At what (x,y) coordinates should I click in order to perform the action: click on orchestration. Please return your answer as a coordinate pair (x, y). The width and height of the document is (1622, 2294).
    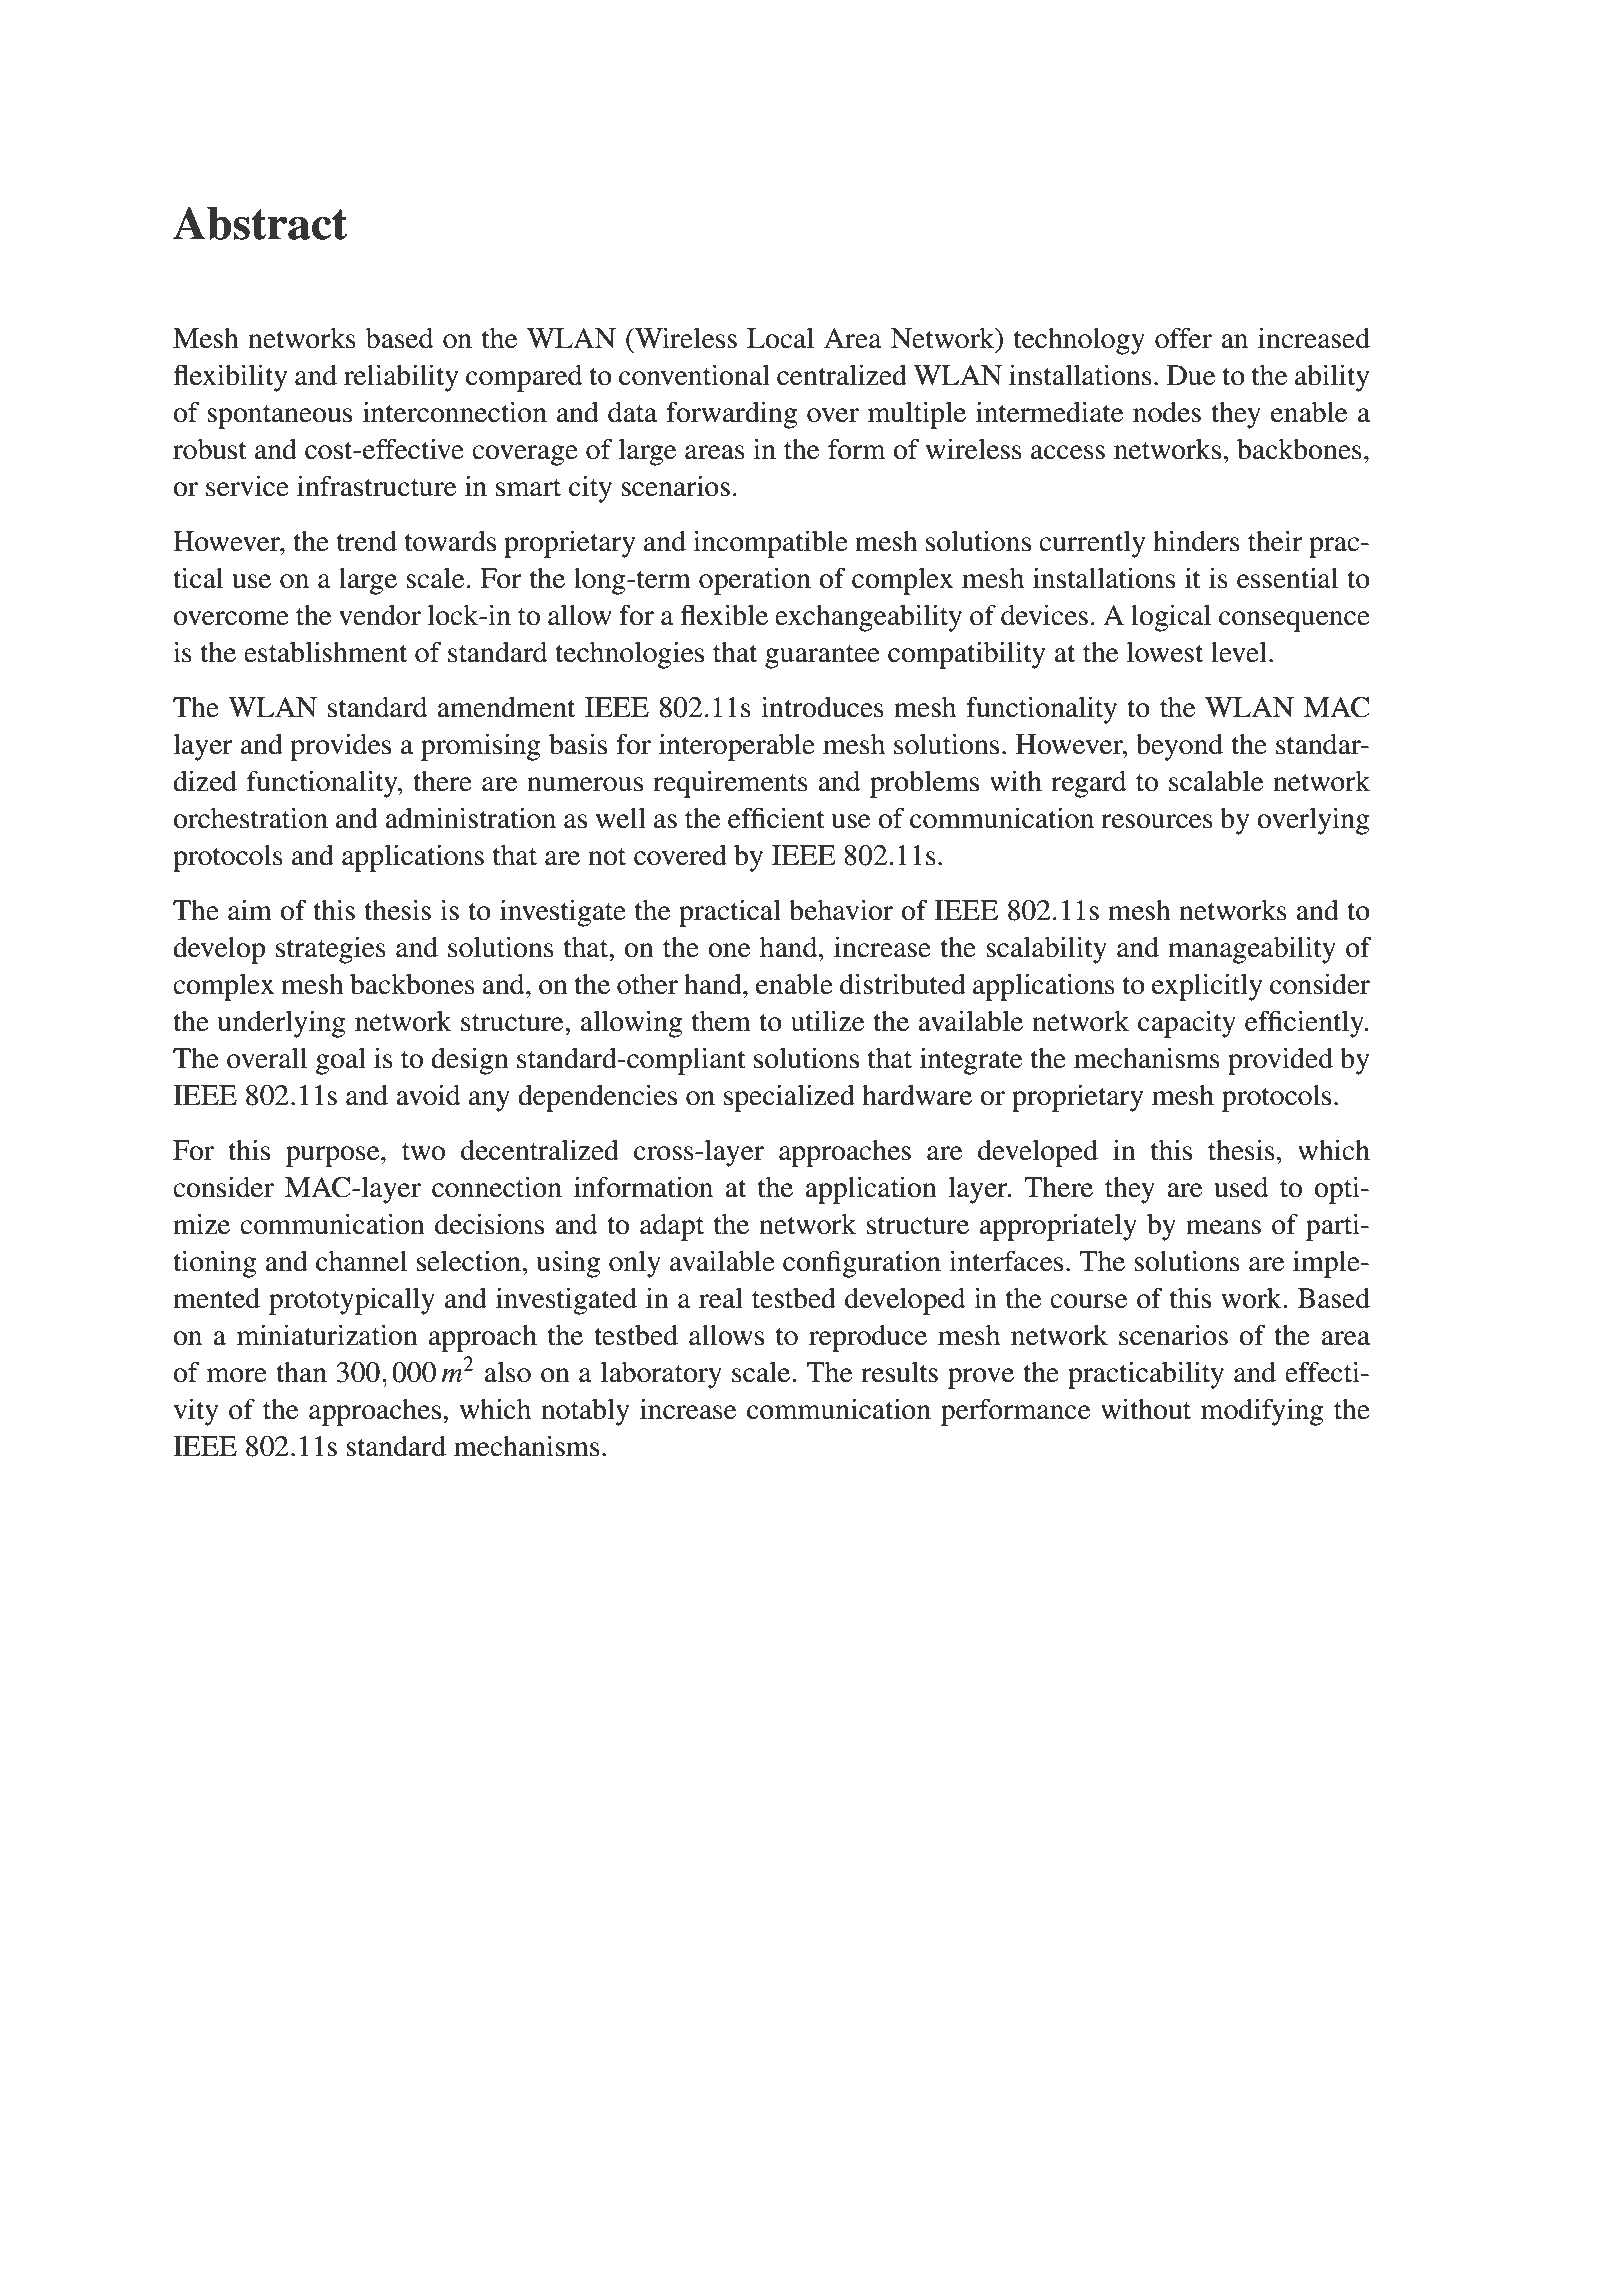
    Looking at the image, I should click on (250, 818).
